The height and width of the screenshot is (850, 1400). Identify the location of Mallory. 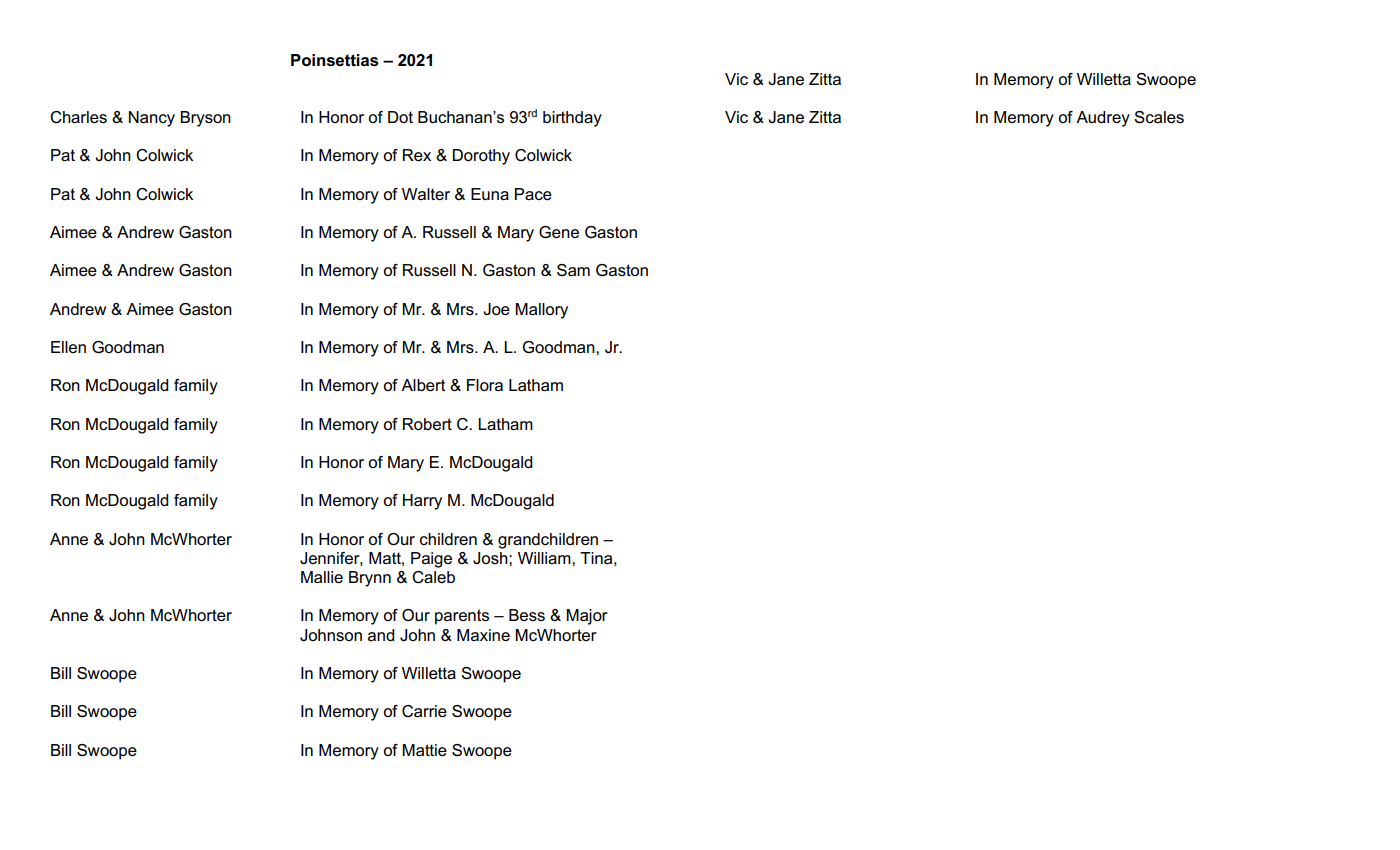
(541, 311).
